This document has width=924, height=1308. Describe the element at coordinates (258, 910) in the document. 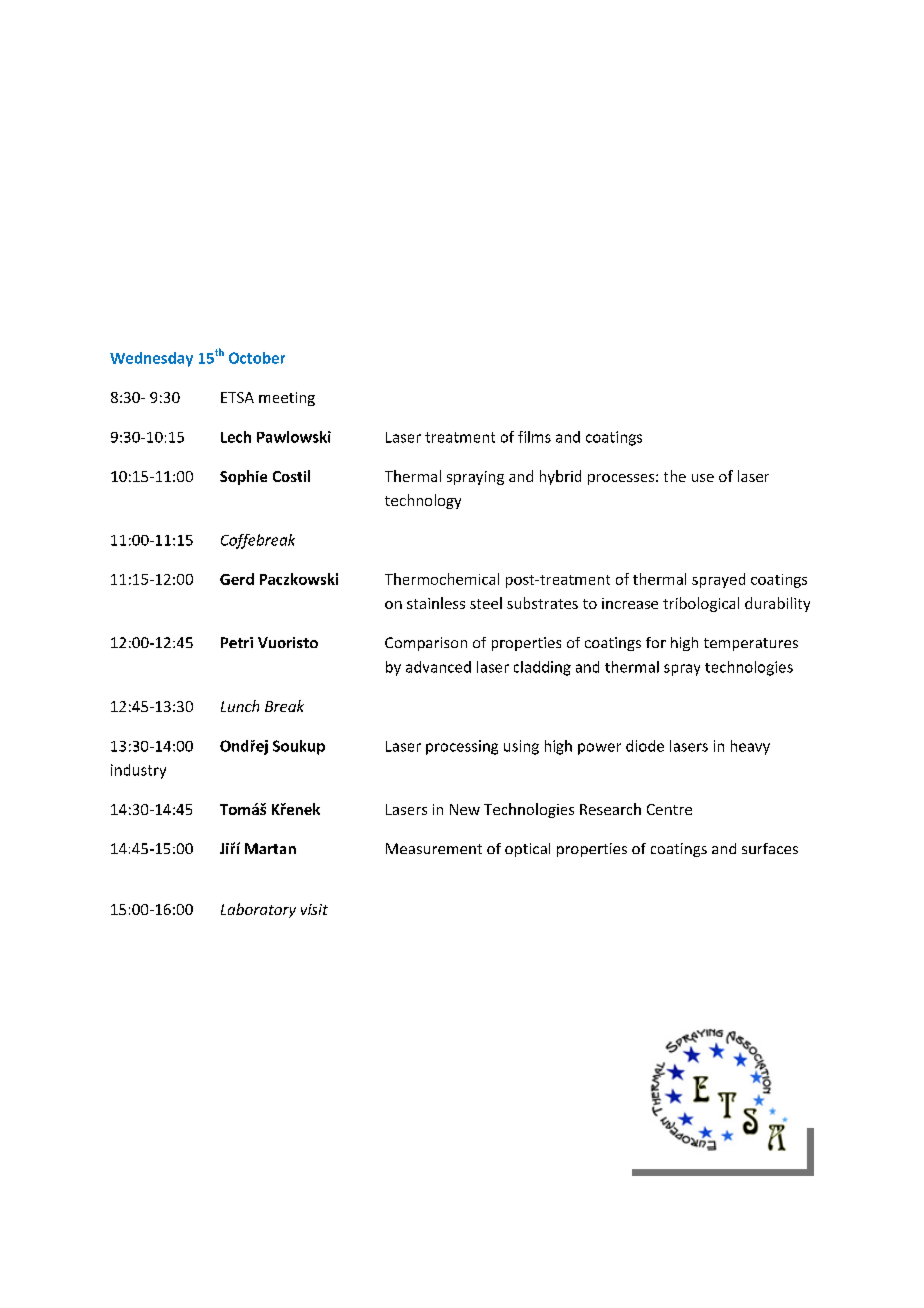

I see `Laboratory` at that location.
